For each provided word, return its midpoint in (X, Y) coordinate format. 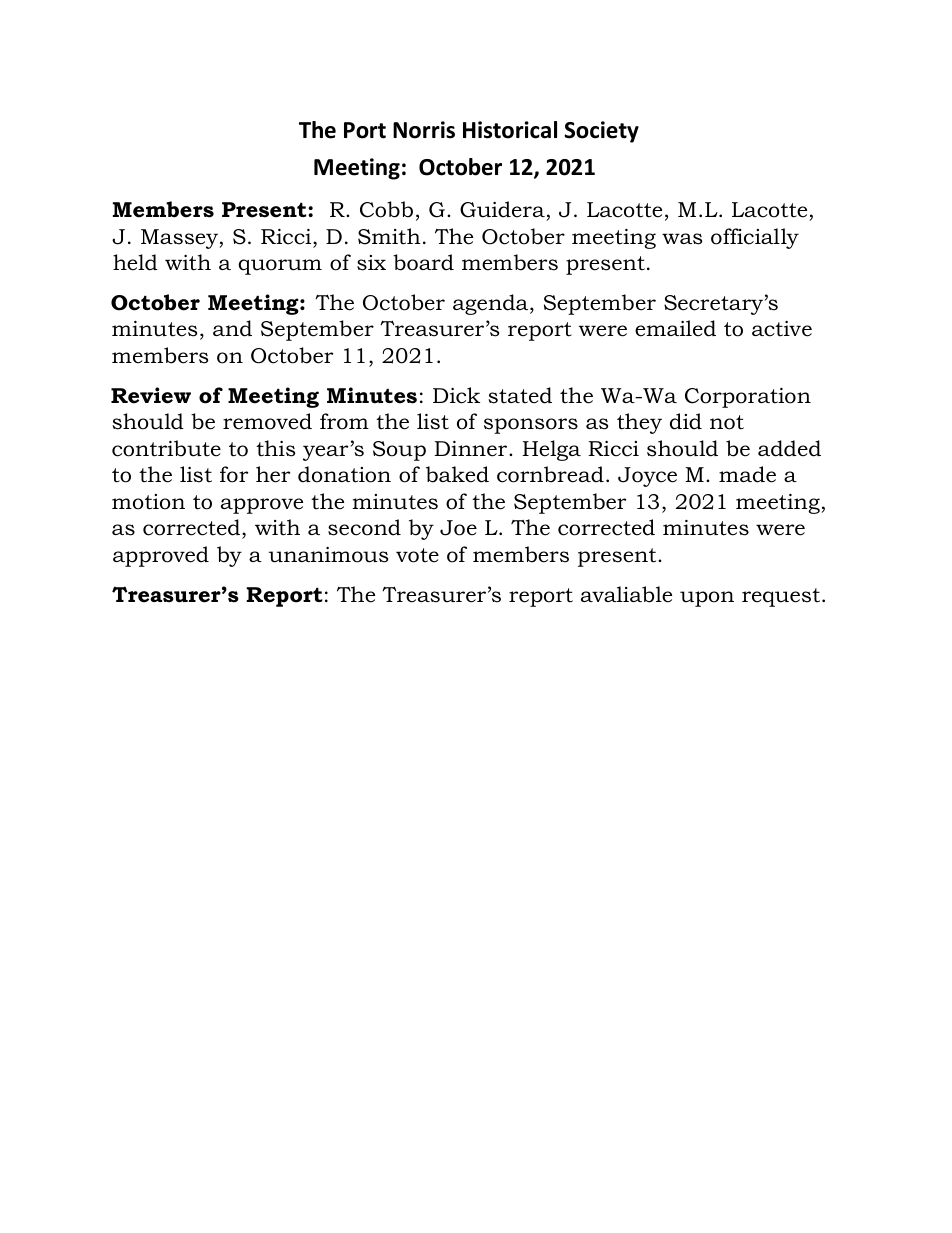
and (232, 328)
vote (417, 555)
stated (520, 395)
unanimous (328, 555)
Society (601, 132)
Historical (510, 130)
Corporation (748, 398)
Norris (424, 130)
